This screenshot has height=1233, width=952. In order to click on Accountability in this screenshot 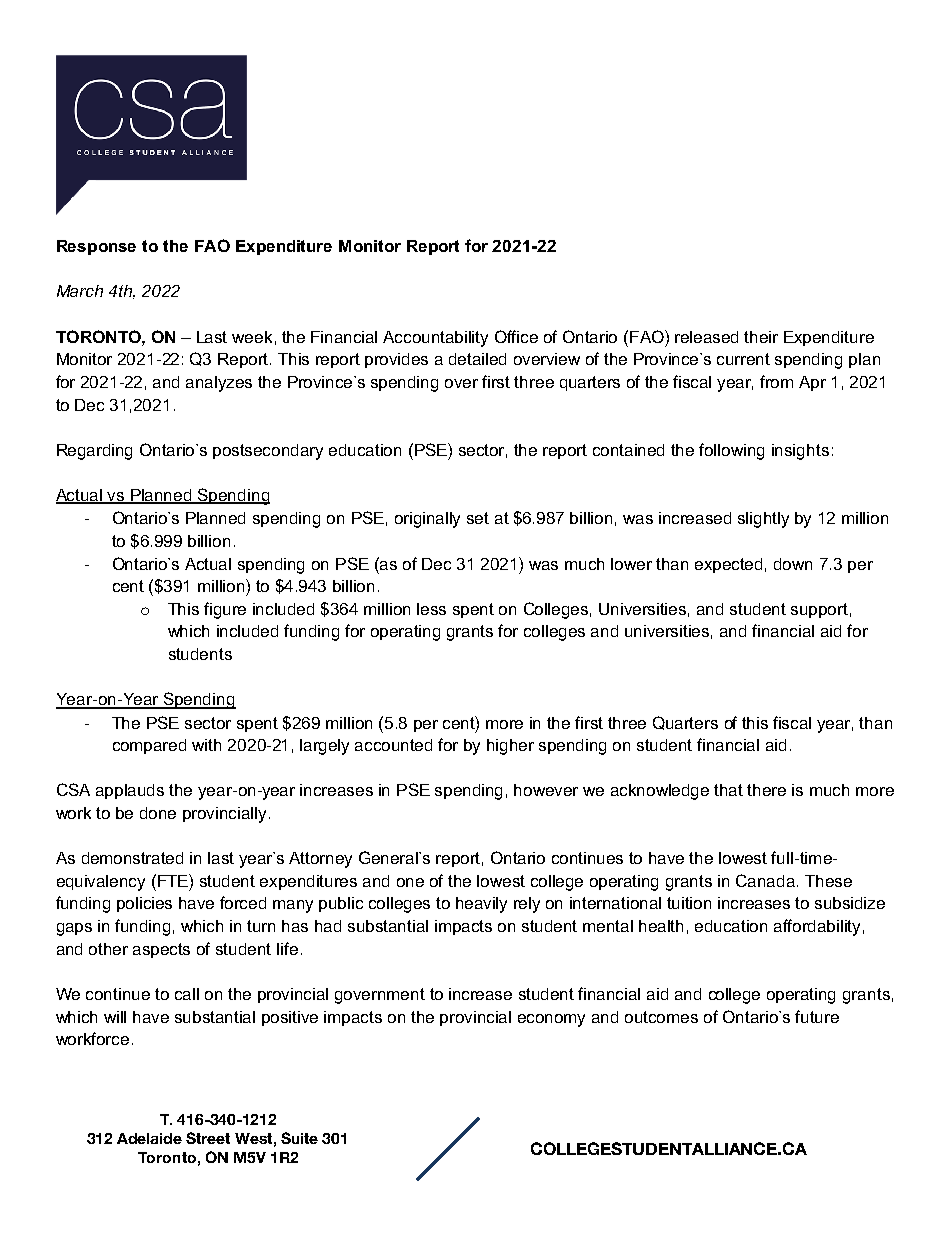, I will do `click(435, 339)`.
